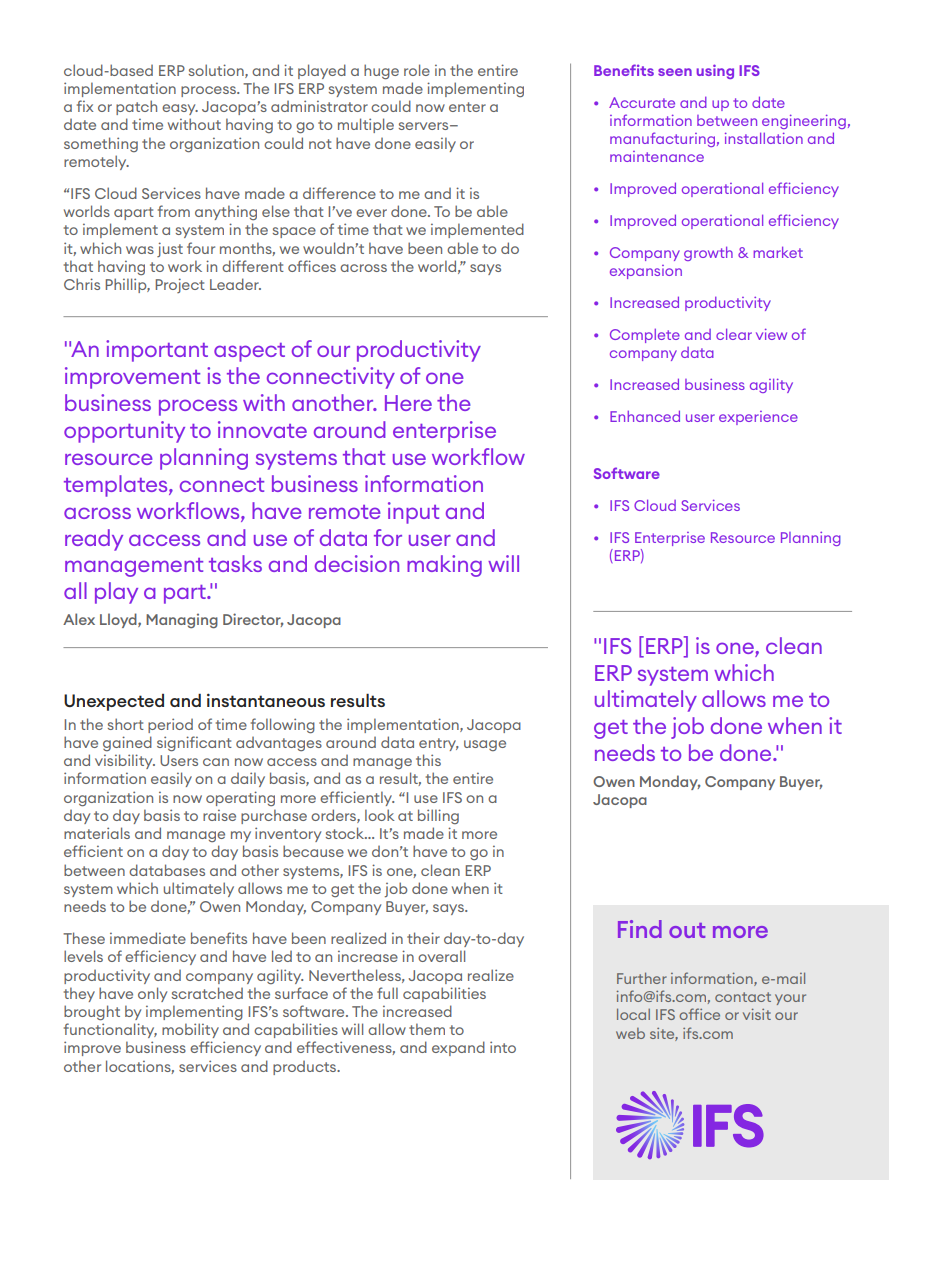  Describe the element at coordinates (408, 403) in the screenshot. I see `Here` at that location.
